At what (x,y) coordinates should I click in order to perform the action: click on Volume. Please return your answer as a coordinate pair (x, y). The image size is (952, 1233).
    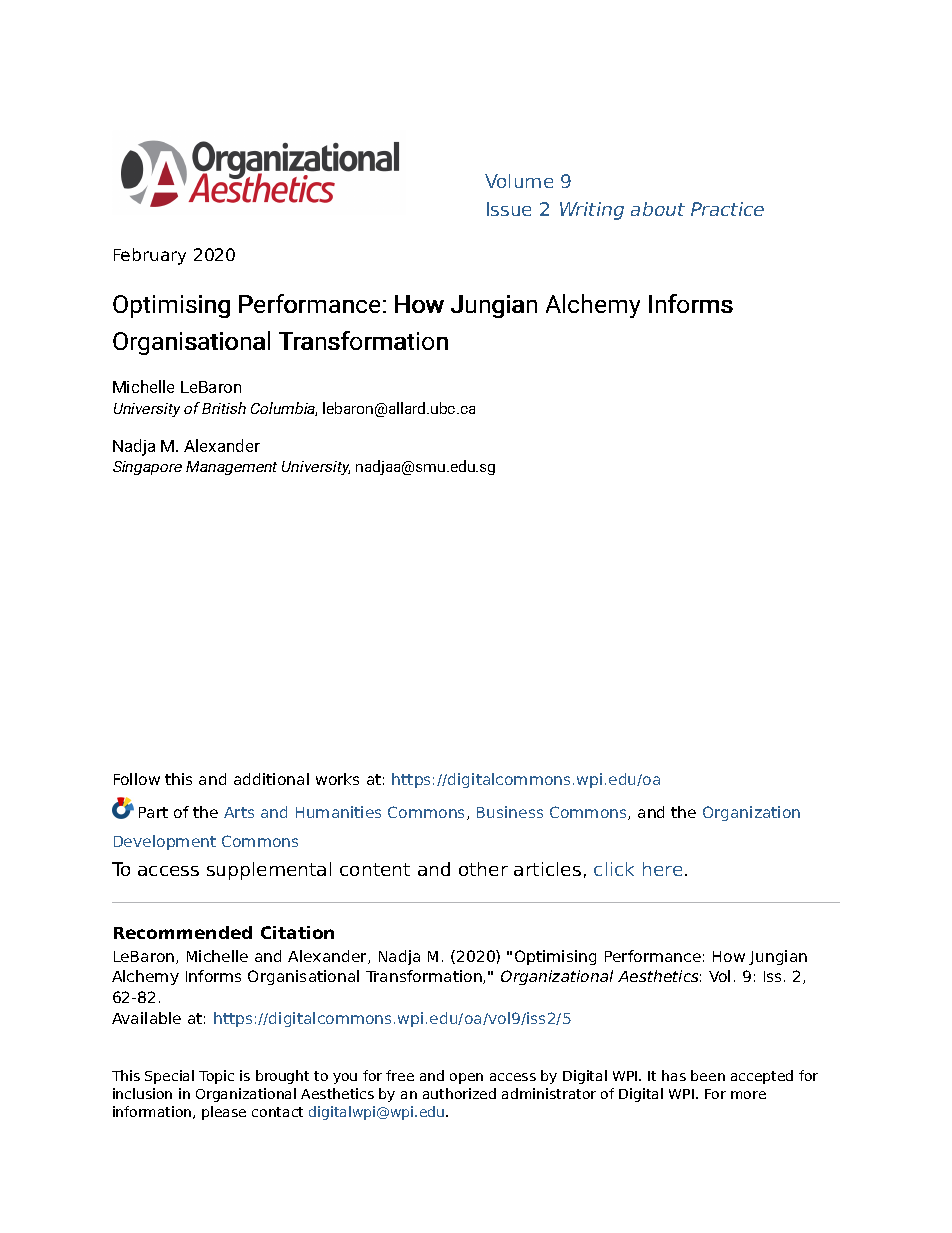
    Looking at the image, I should click on (519, 181).
